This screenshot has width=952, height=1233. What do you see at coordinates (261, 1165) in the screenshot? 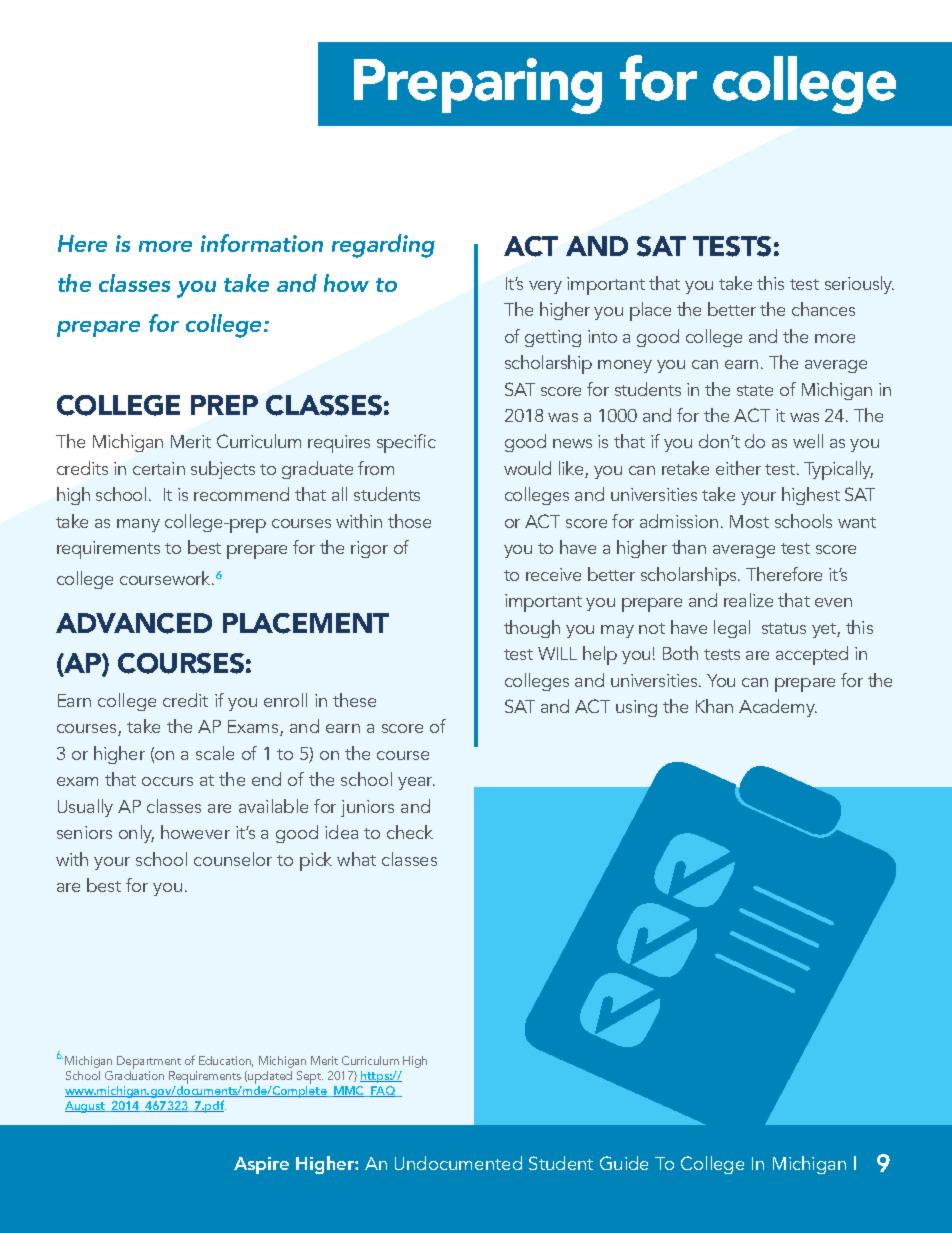
I see `Aspire` at bounding box center [261, 1165].
